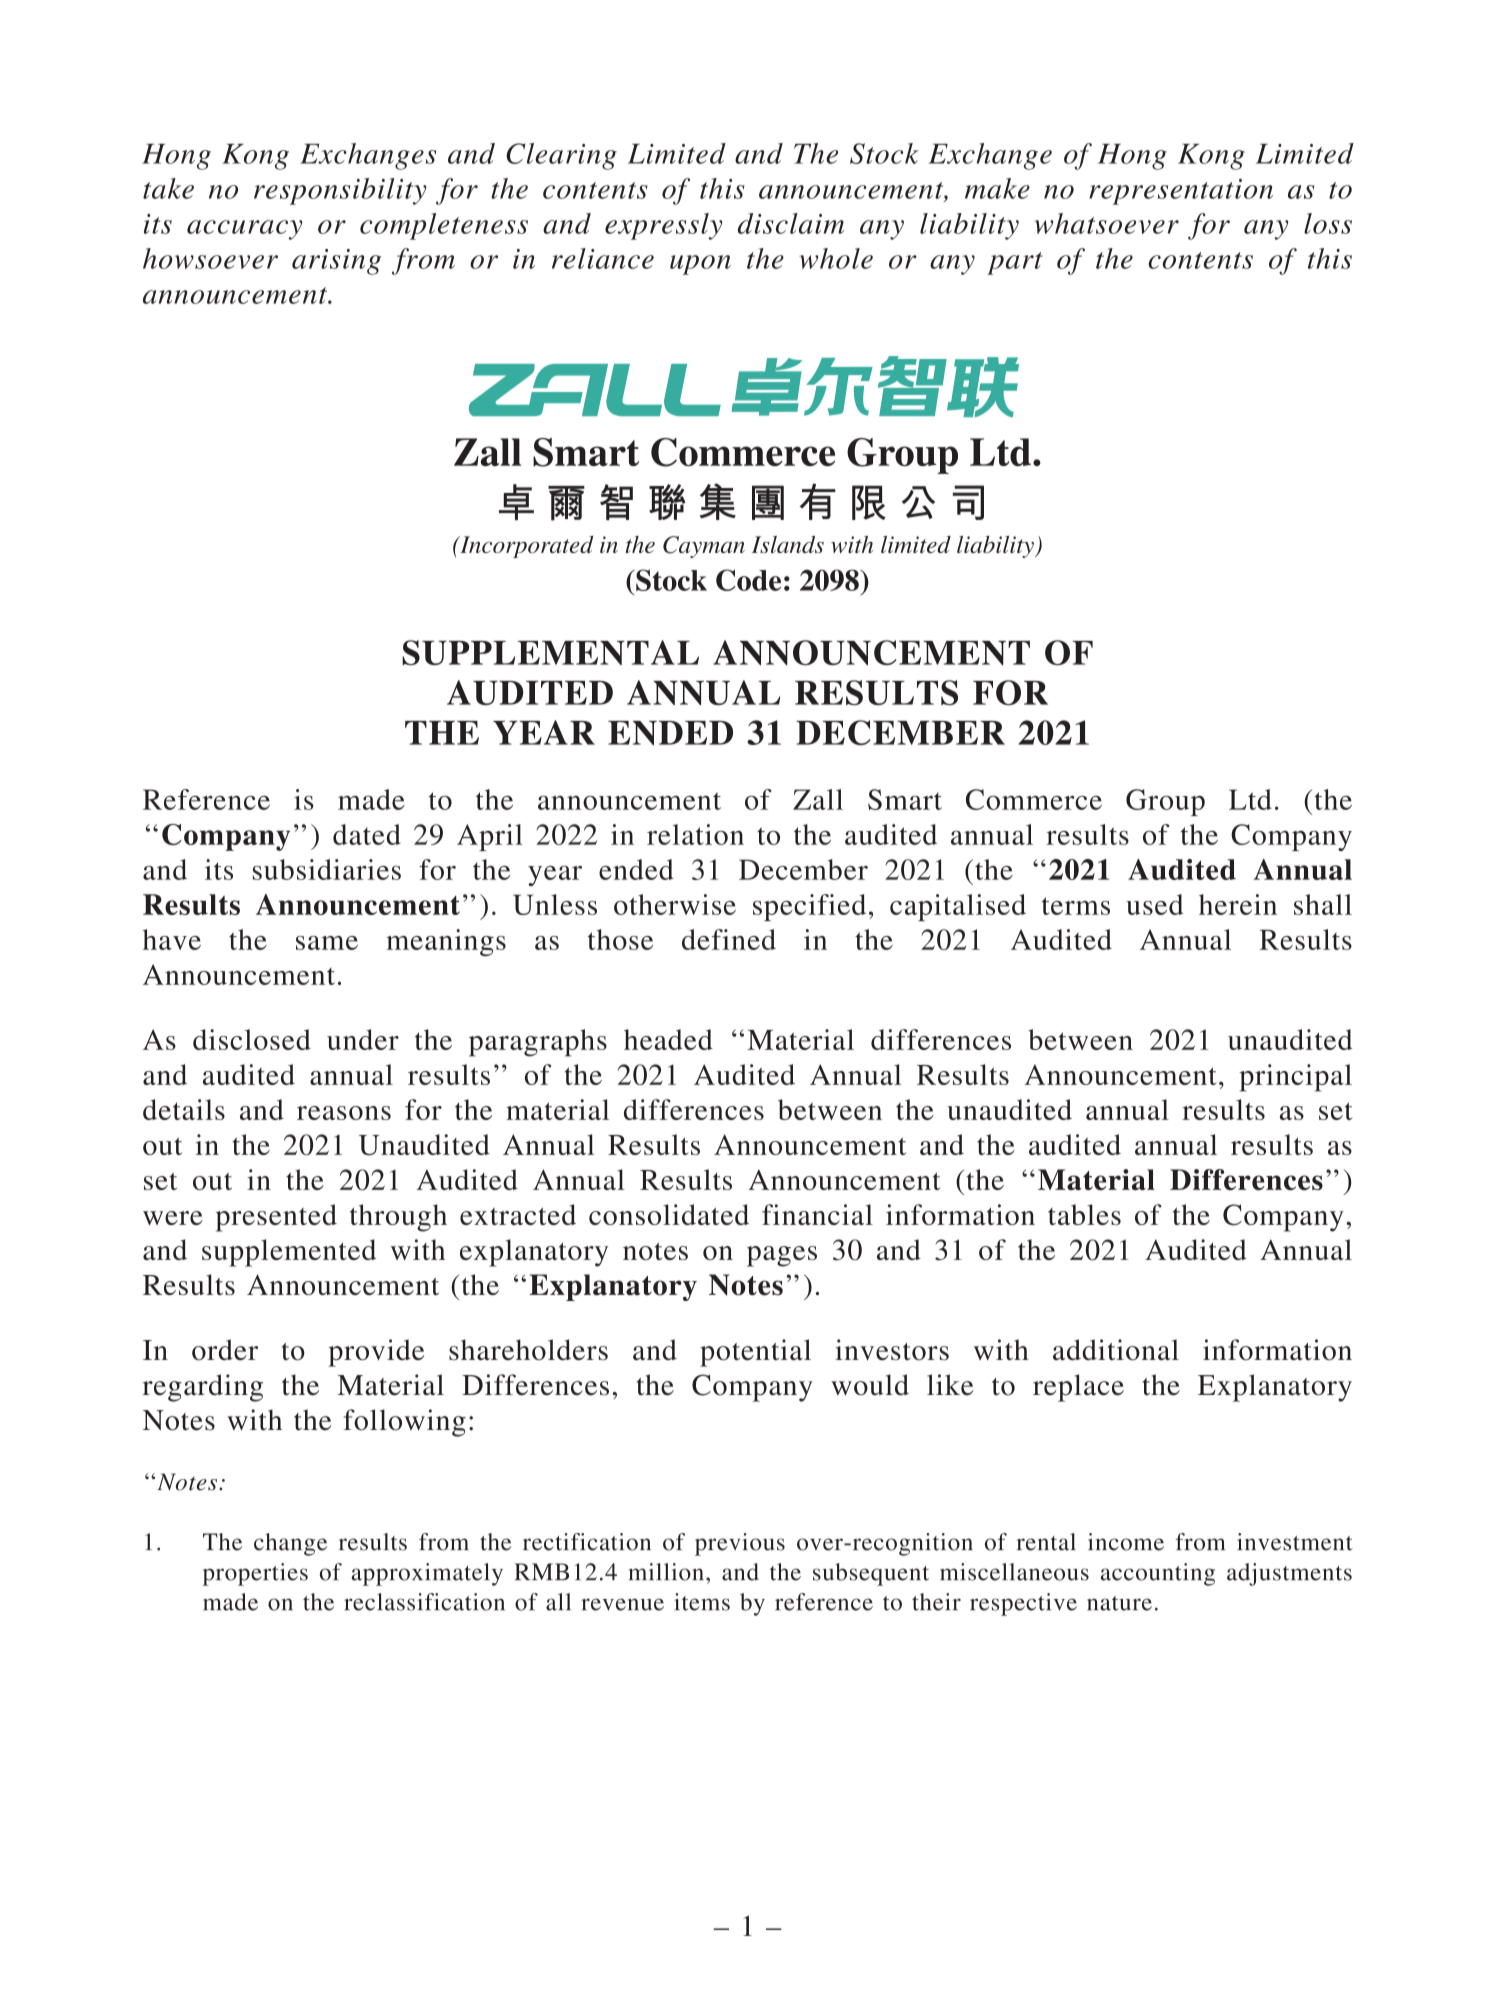 This screenshot has width=1495, height=1993. I want to click on responsibility, so click(340, 191).
